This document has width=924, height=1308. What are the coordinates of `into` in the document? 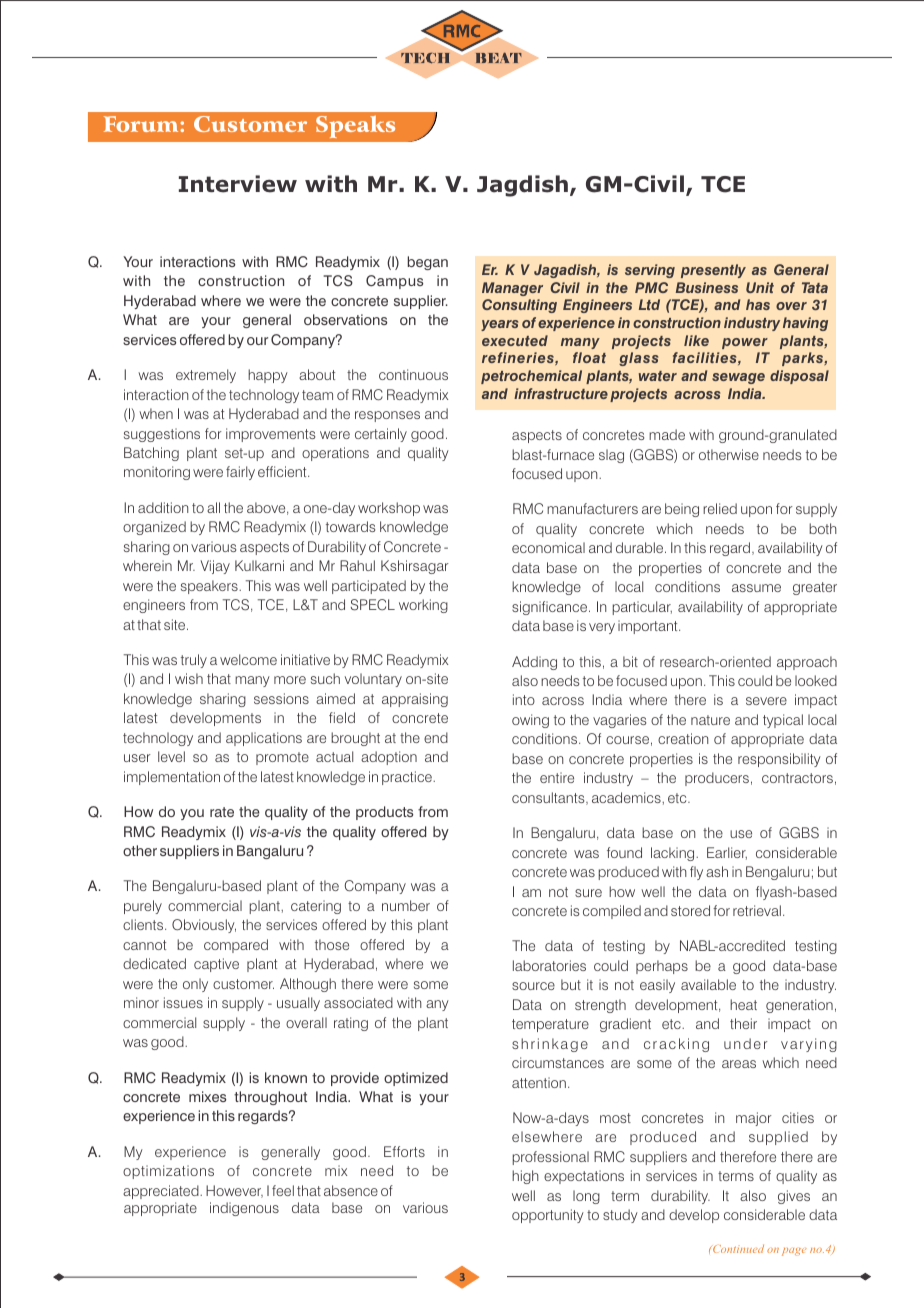 It's located at (524, 699).
